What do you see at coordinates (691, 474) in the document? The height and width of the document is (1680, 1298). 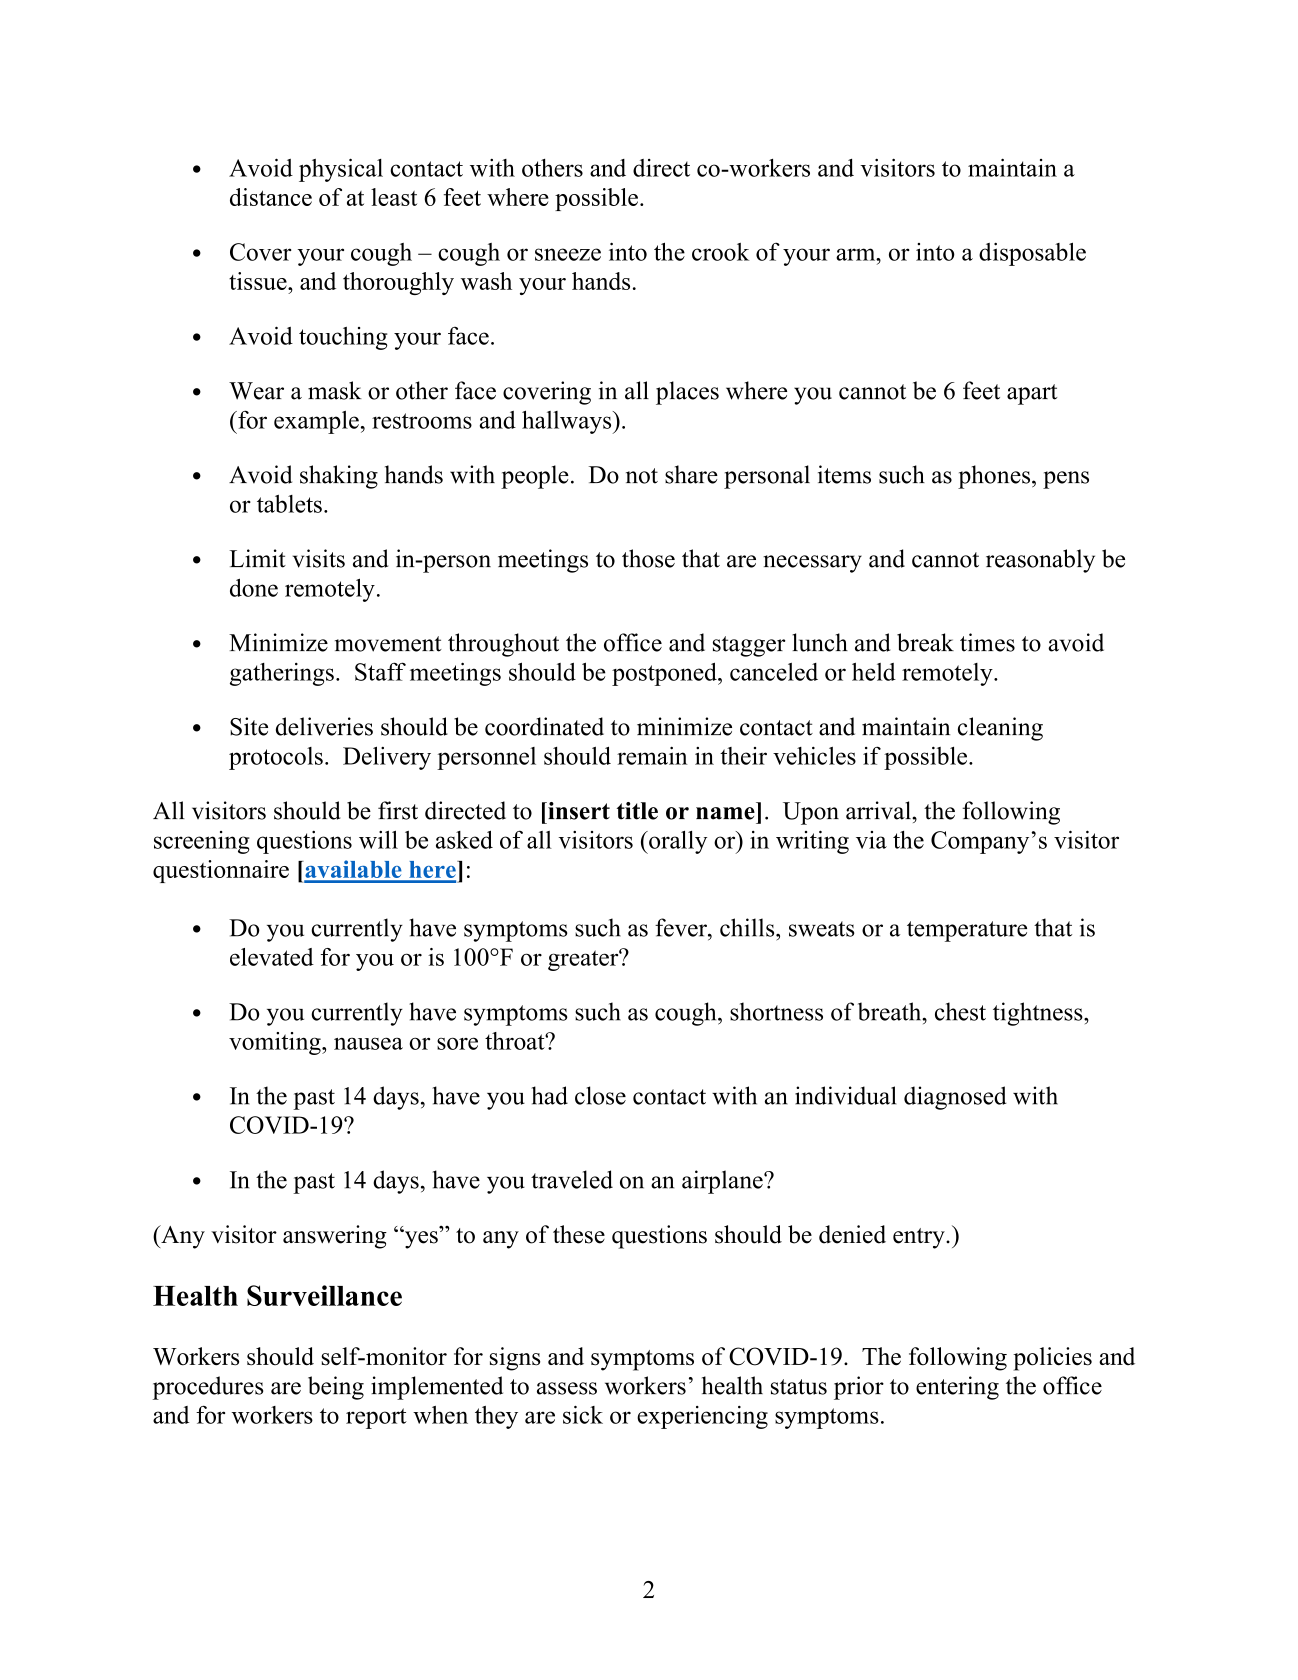 I see `share` at bounding box center [691, 474].
